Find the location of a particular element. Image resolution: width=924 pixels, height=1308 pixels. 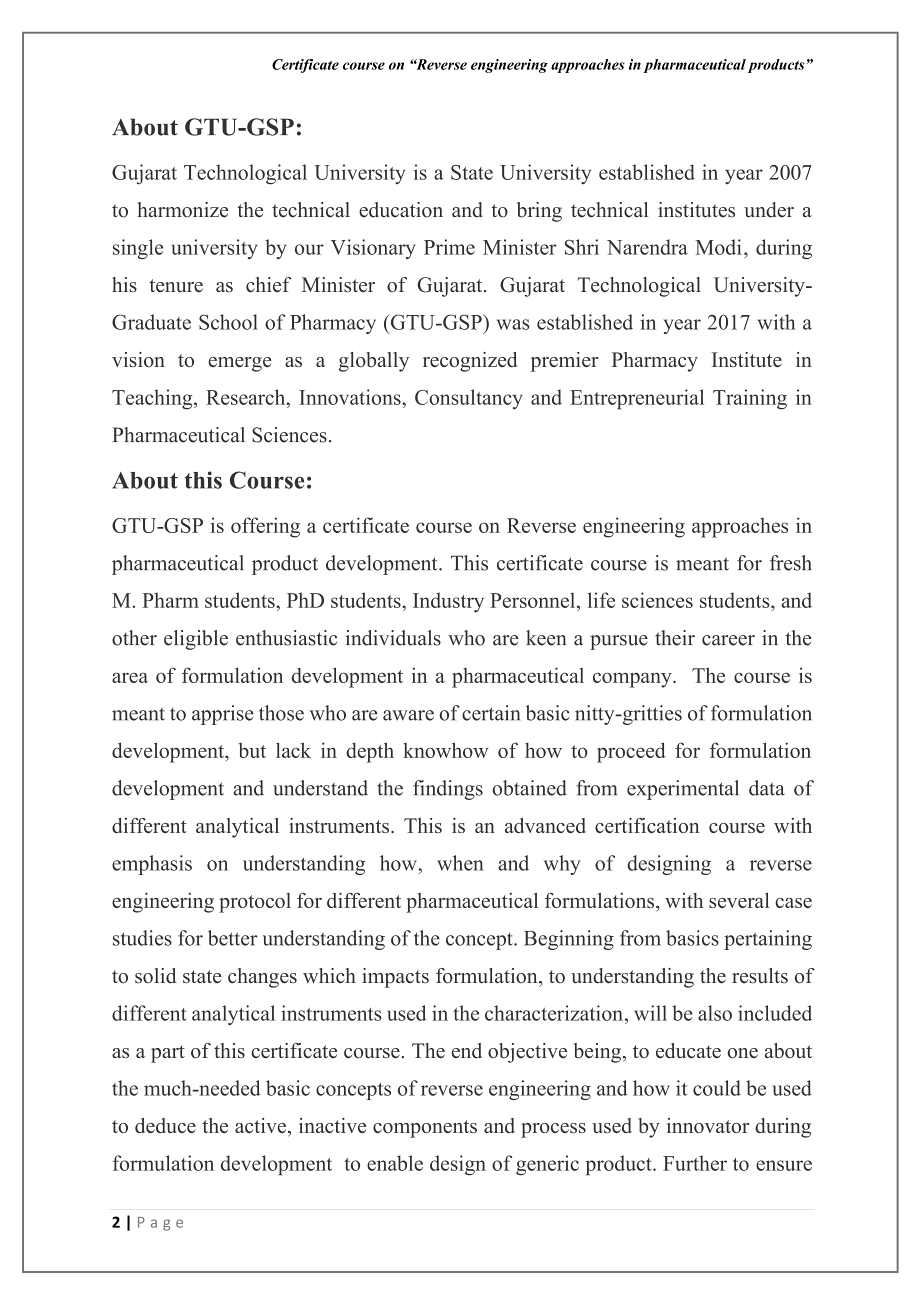

Modi is located at coordinates (718, 247).
